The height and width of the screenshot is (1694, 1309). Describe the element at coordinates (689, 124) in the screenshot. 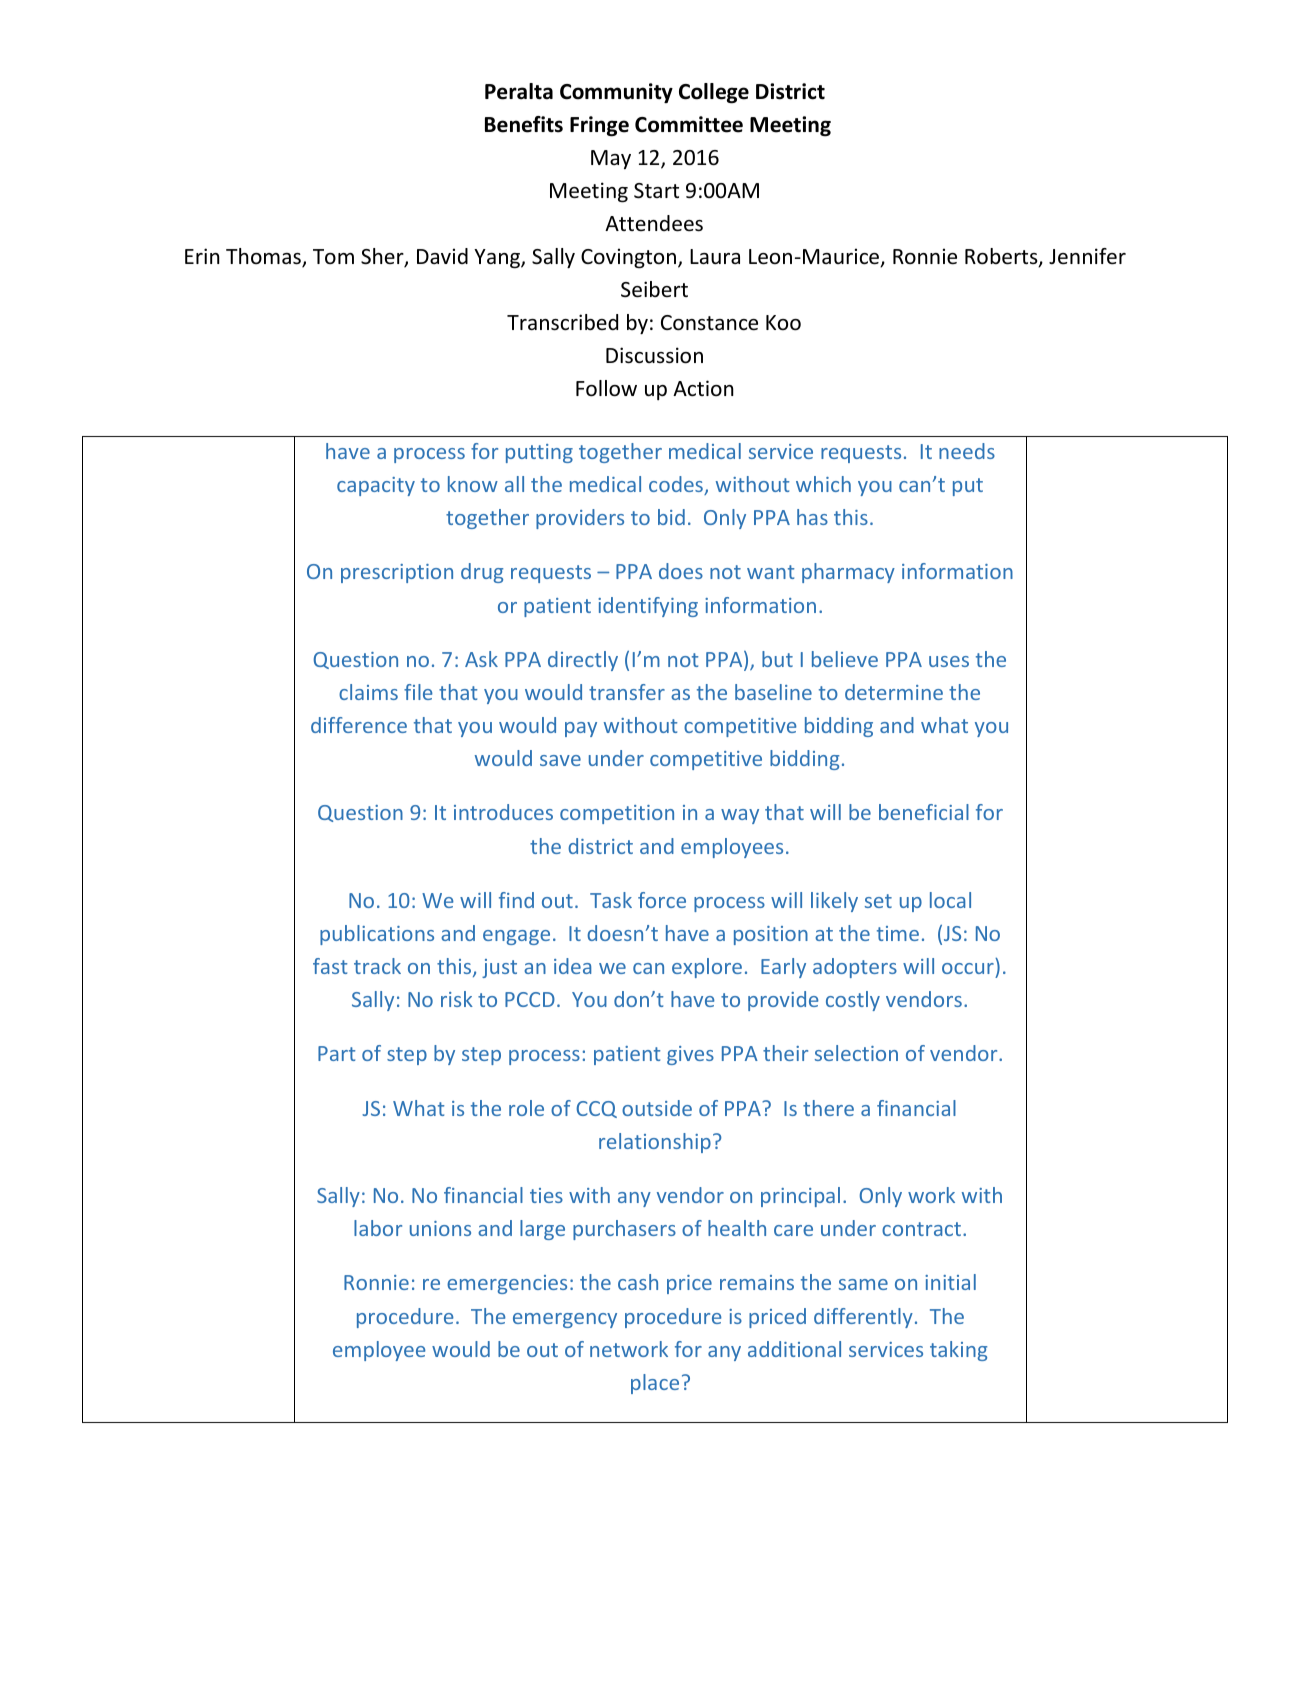

I see `Committee` at that location.
